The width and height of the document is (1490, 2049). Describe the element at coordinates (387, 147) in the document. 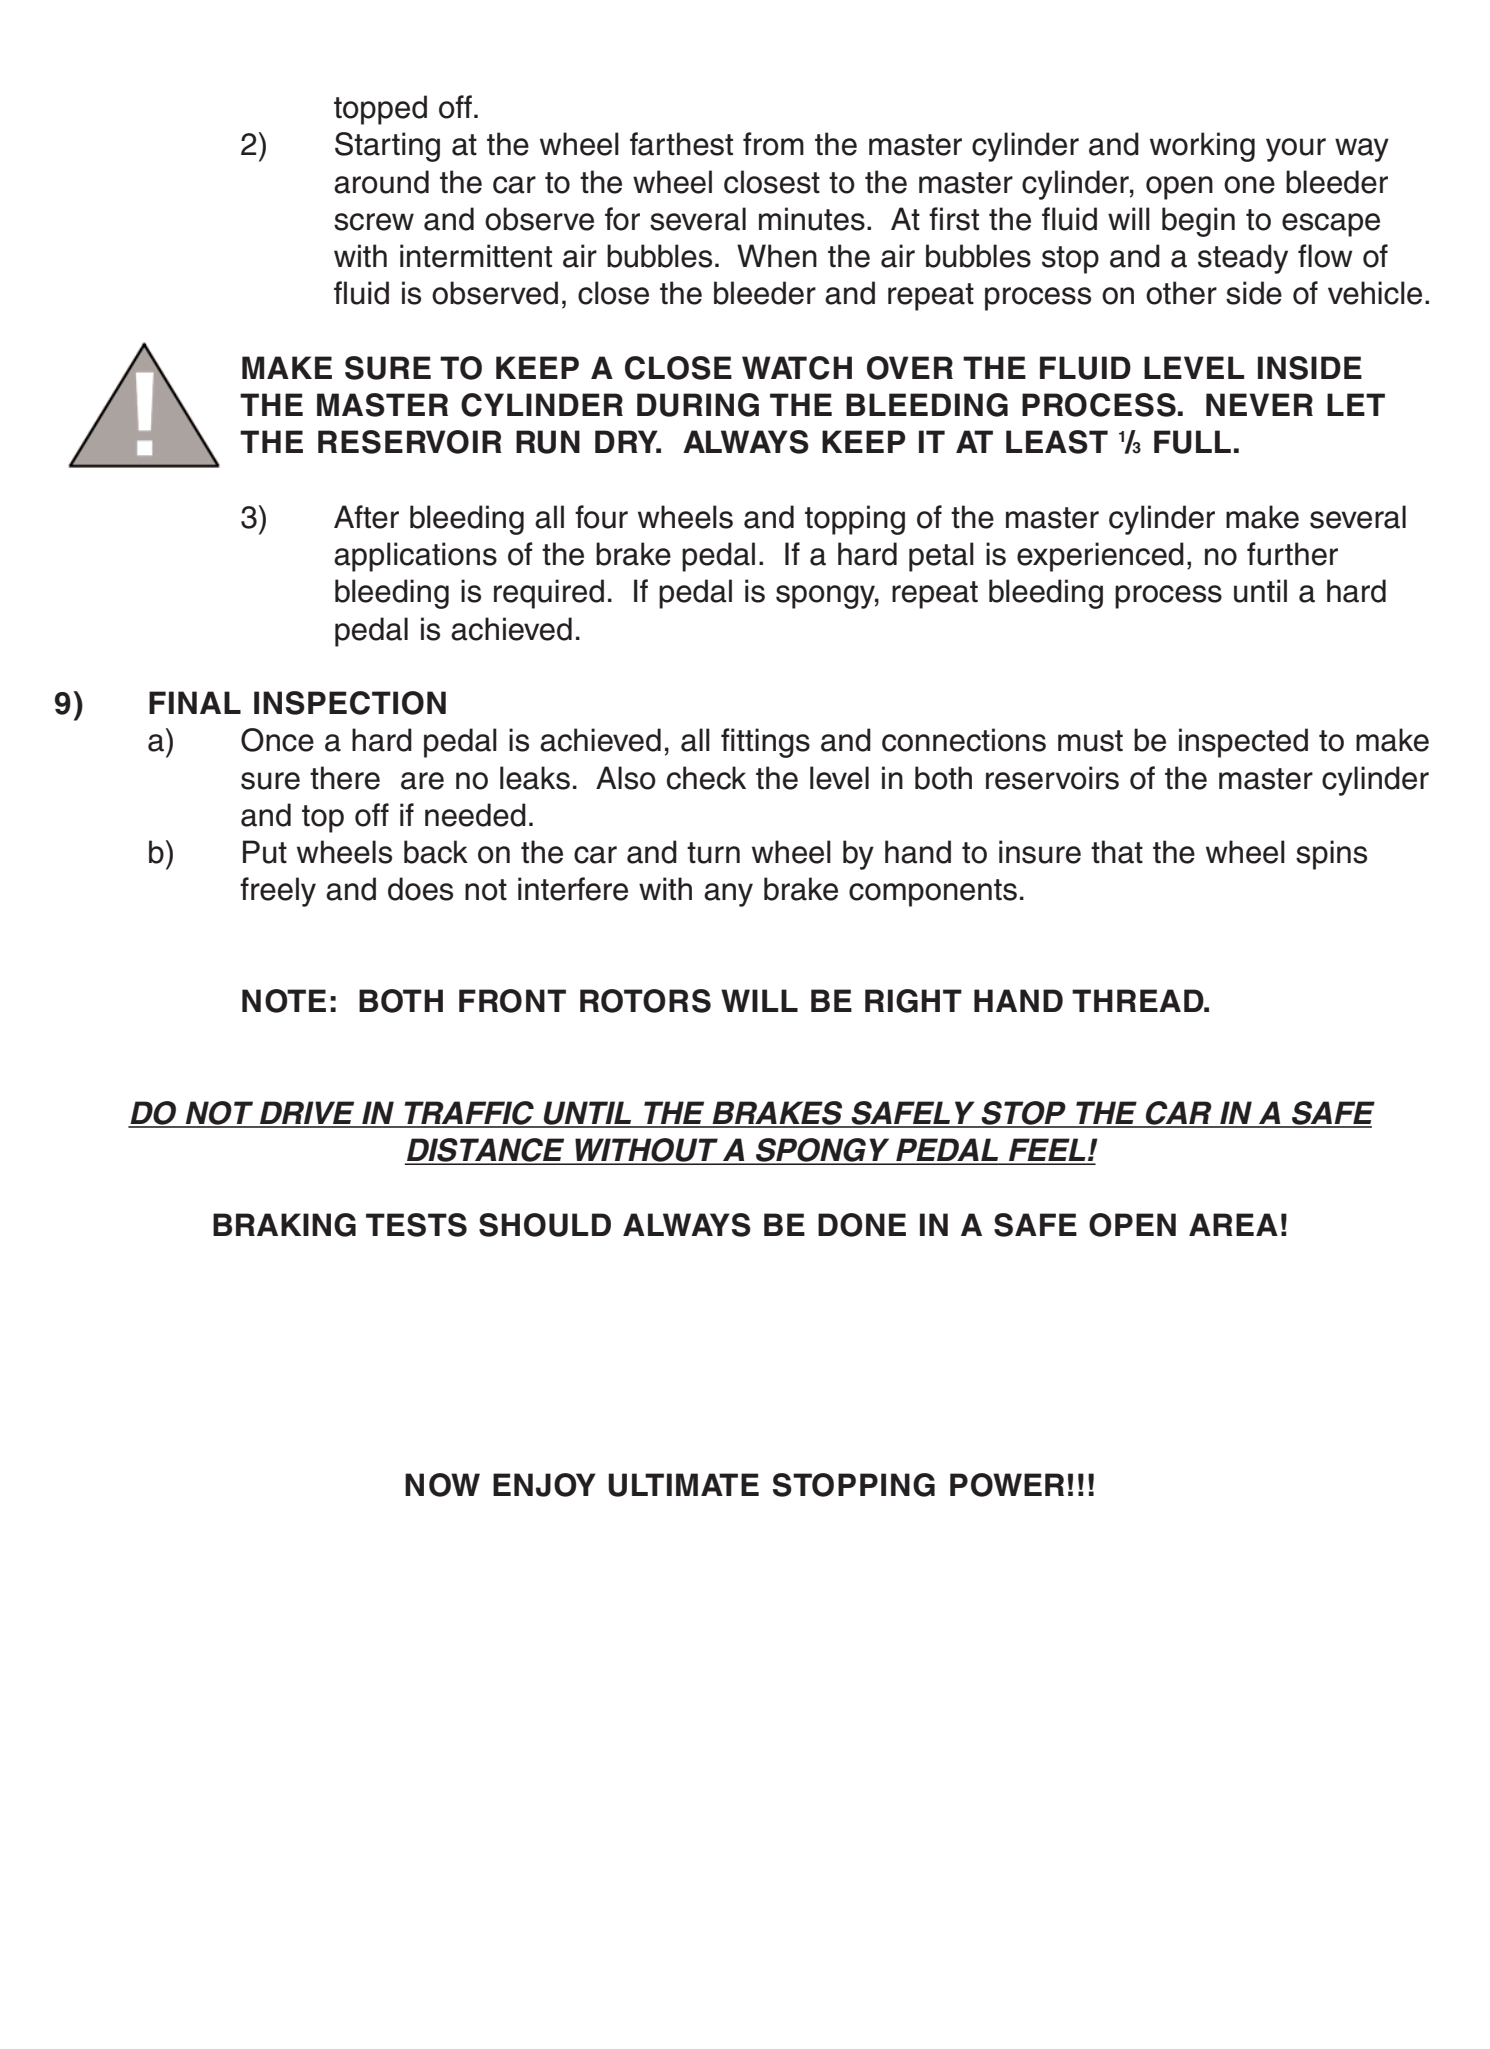

I see `Starting` at that location.
